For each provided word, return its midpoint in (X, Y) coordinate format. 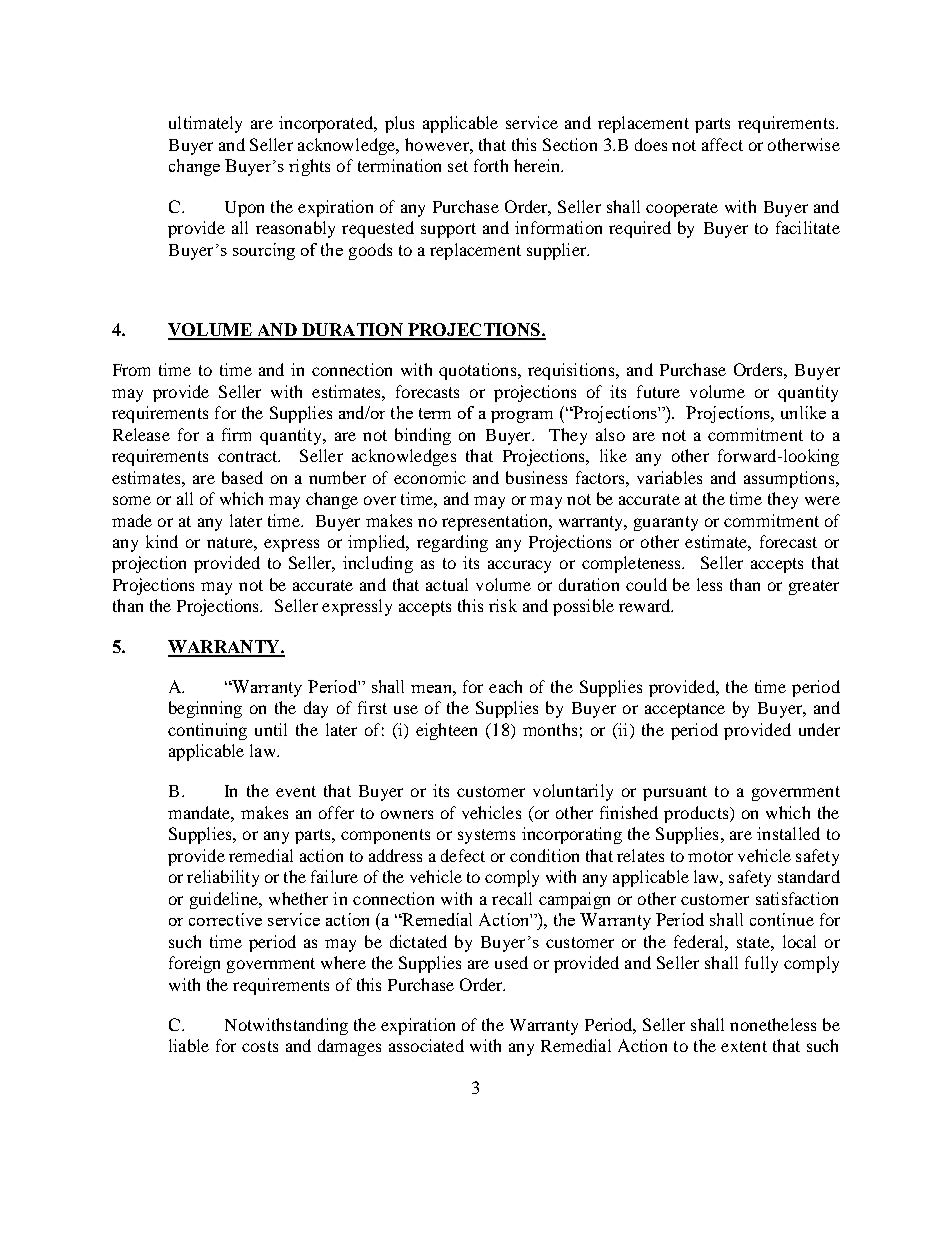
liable (189, 1045)
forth (491, 165)
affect (722, 144)
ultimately (205, 124)
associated (426, 1045)
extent (744, 1046)
